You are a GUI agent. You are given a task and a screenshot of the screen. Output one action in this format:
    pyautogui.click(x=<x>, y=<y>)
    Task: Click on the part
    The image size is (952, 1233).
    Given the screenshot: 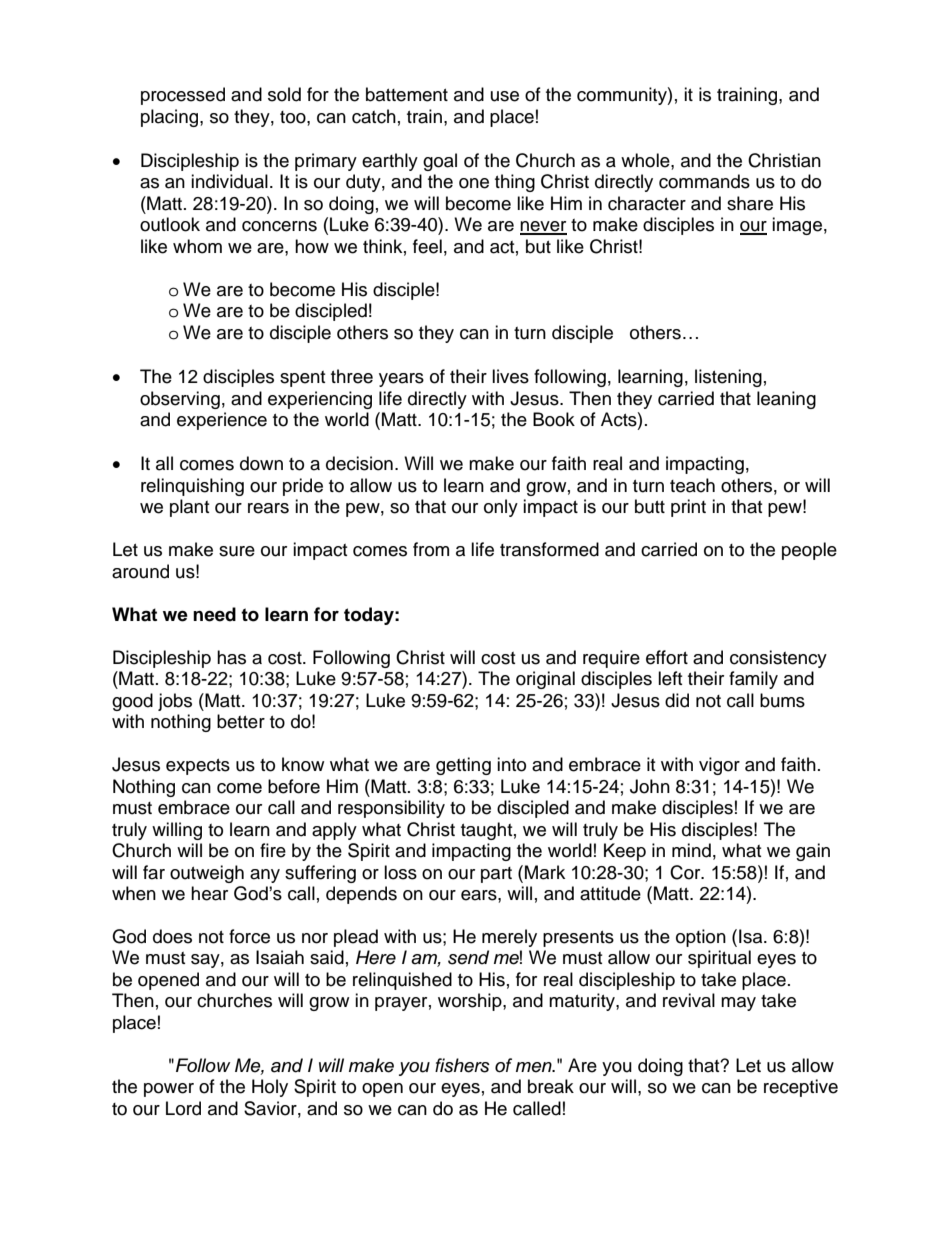 What is the action you would take?
    pyautogui.click(x=496, y=875)
